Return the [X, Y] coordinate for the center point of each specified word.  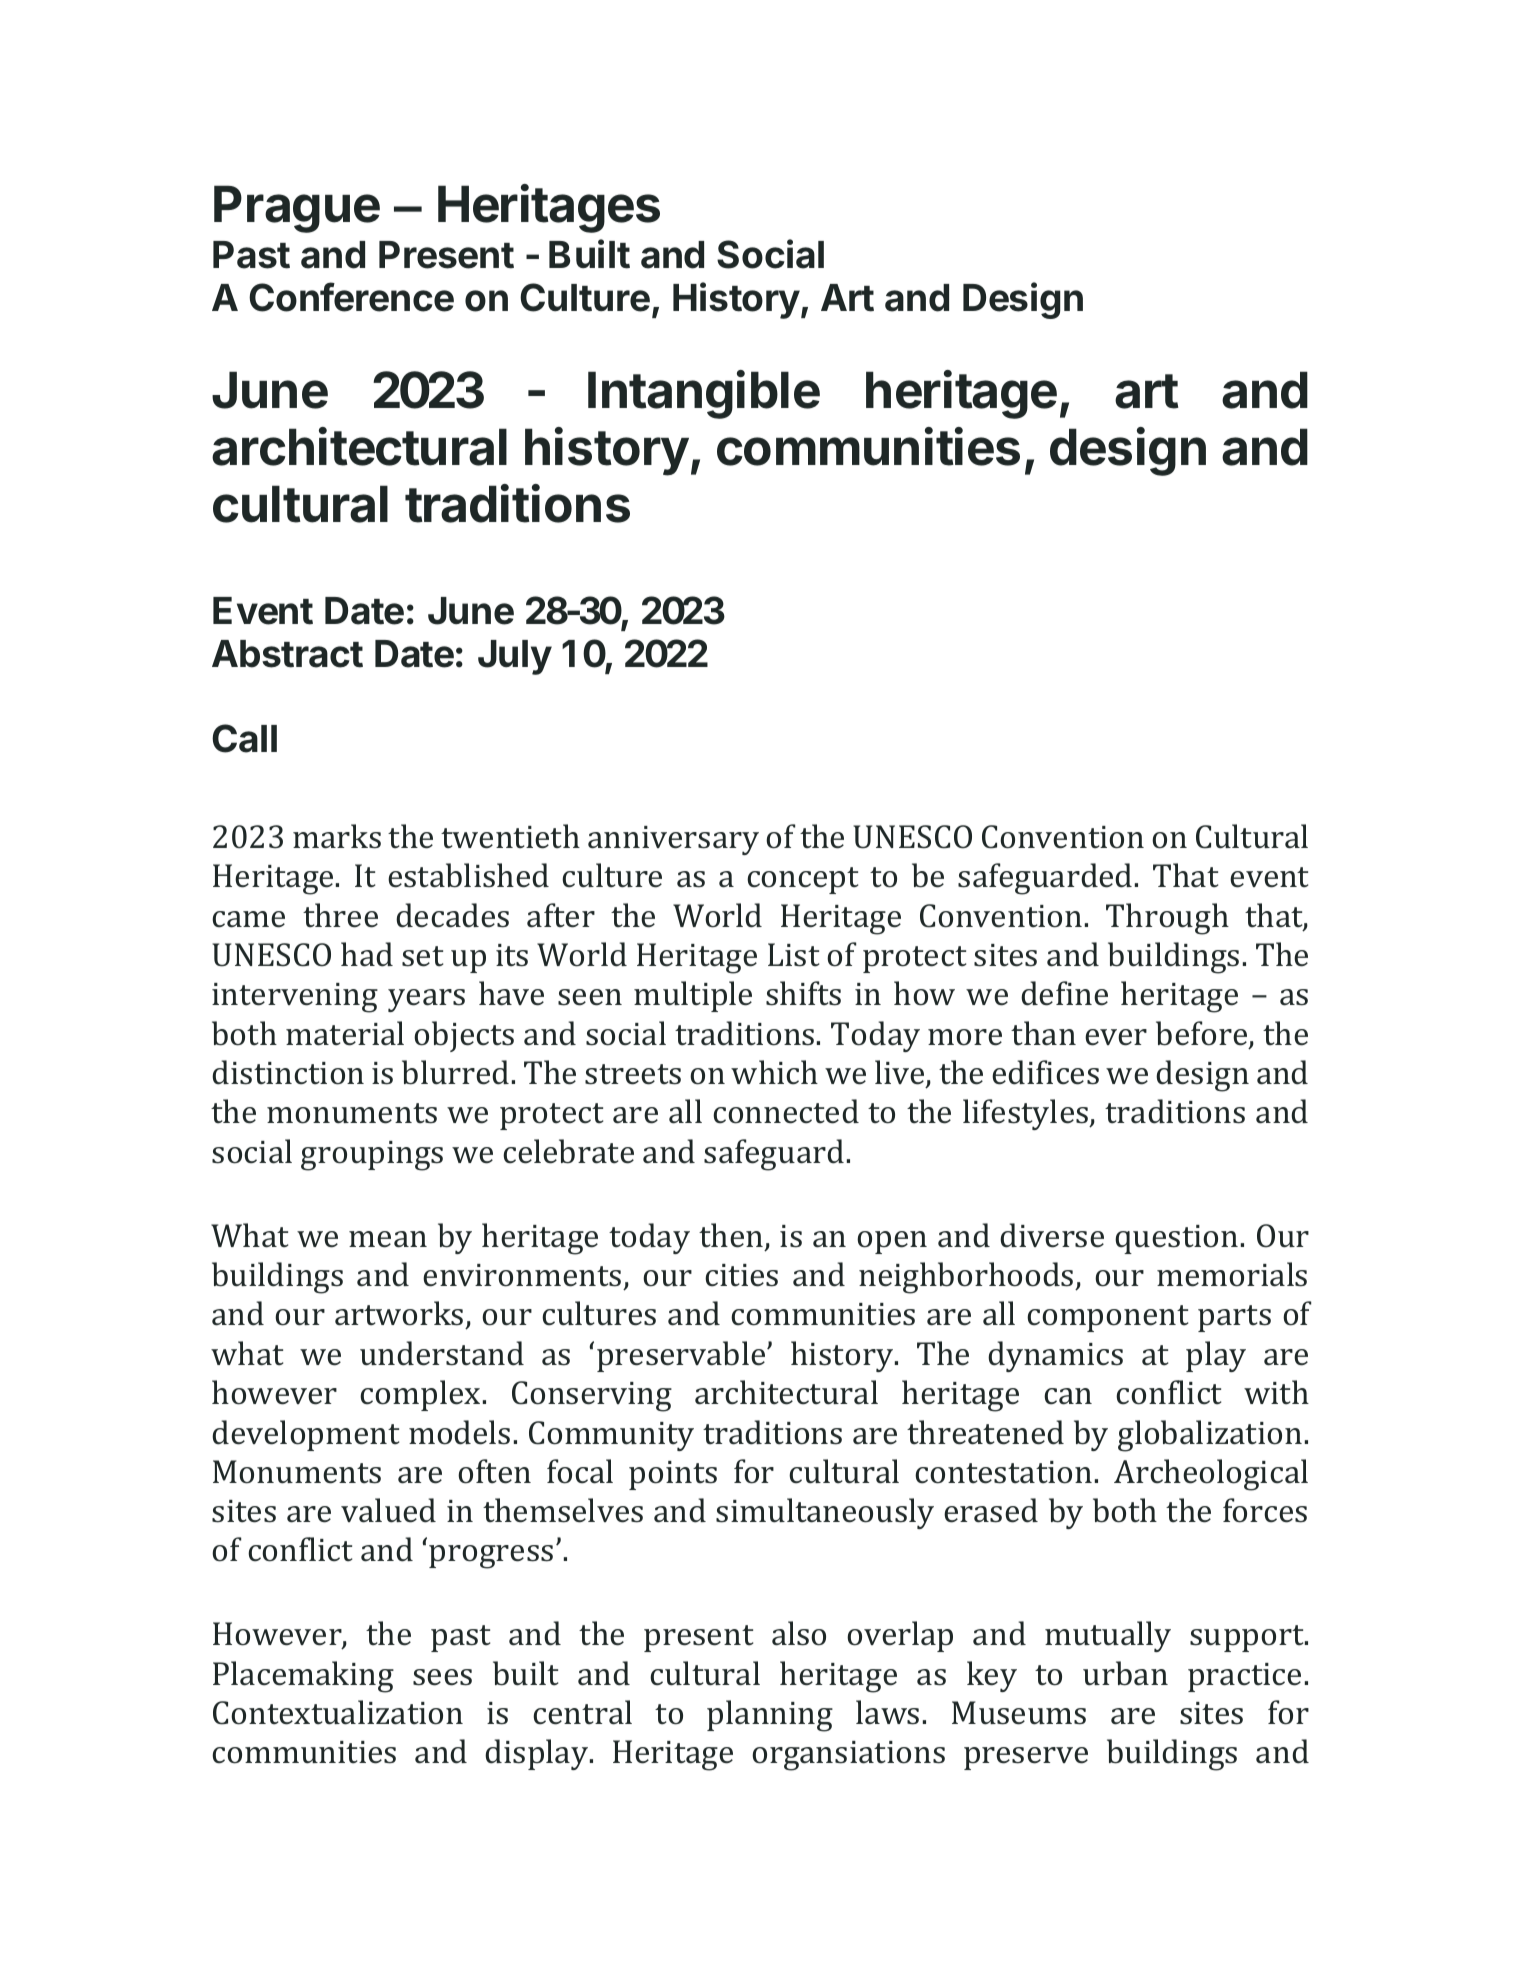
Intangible [704, 394]
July [515, 657]
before [1203, 1034]
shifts [803, 993]
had [367, 954]
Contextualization [338, 1712]
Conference [351, 297]
